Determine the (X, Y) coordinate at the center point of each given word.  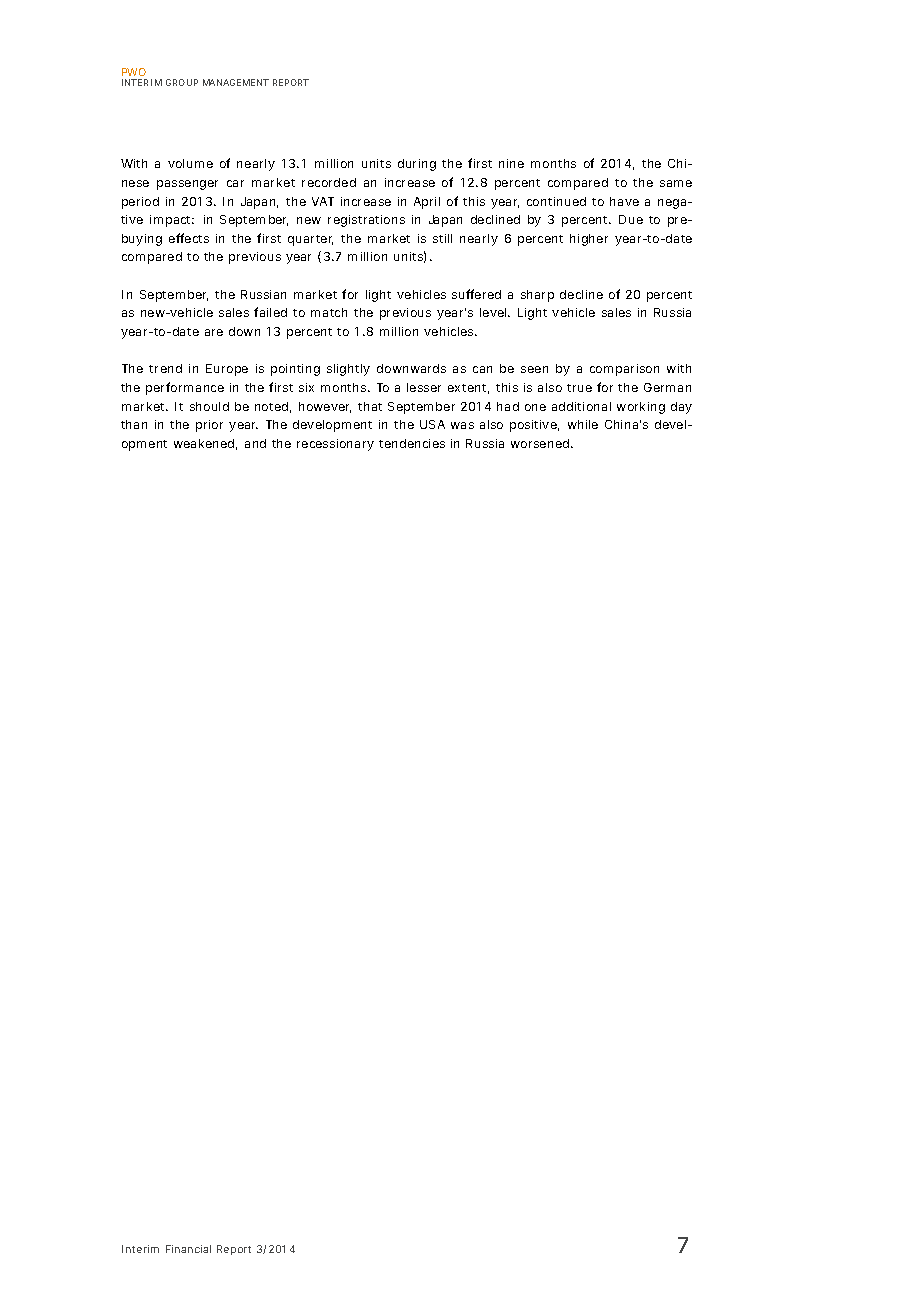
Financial (188, 1249)
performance (185, 388)
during (417, 165)
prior (209, 426)
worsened (541, 443)
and (255, 443)
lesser (424, 387)
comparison (624, 370)
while (583, 424)
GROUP (182, 82)
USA (432, 424)
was (462, 425)
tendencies (412, 443)
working (641, 408)
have (624, 201)
